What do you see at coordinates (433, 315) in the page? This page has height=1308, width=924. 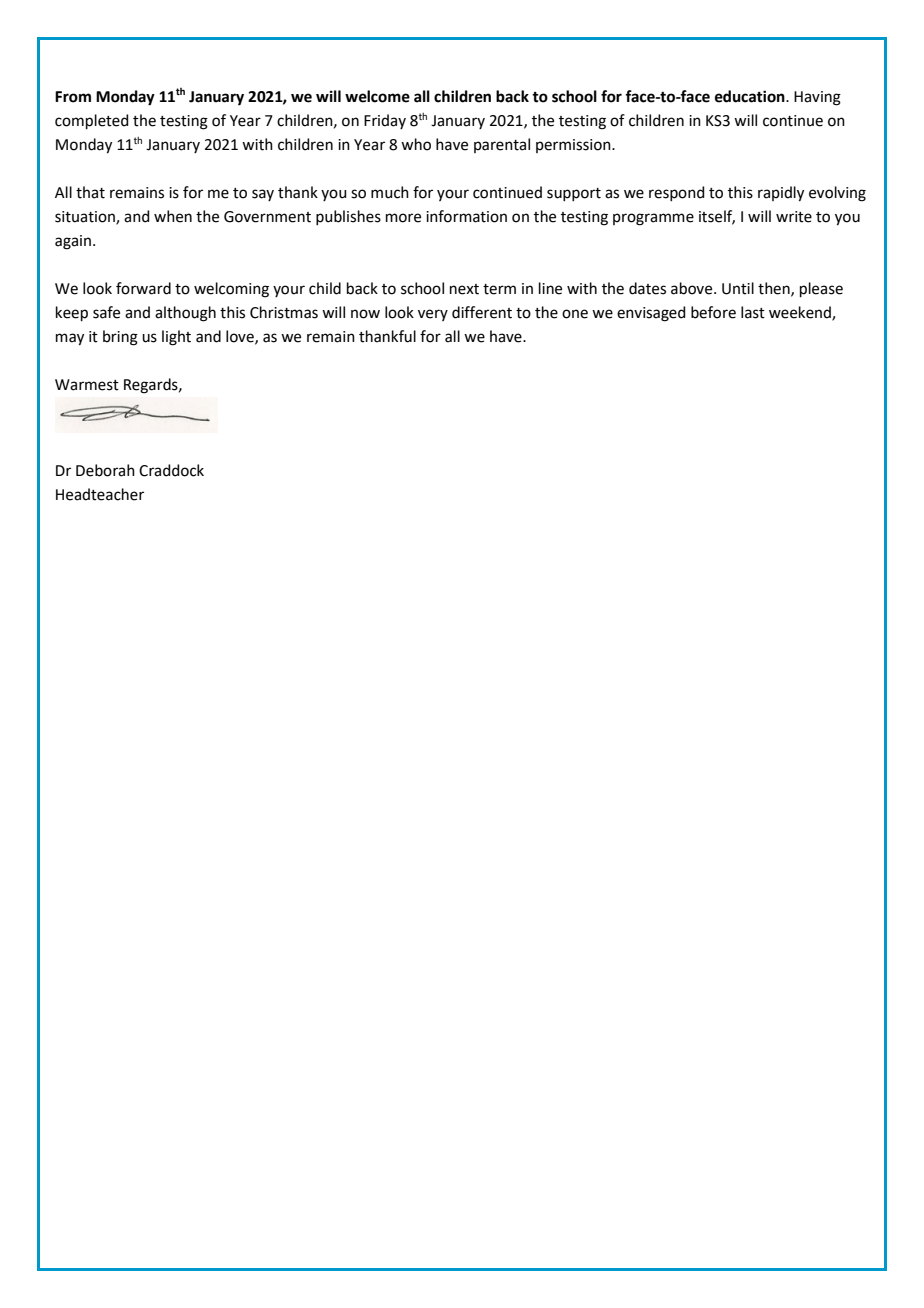 I see `very` at bounding box center [433, 315].
